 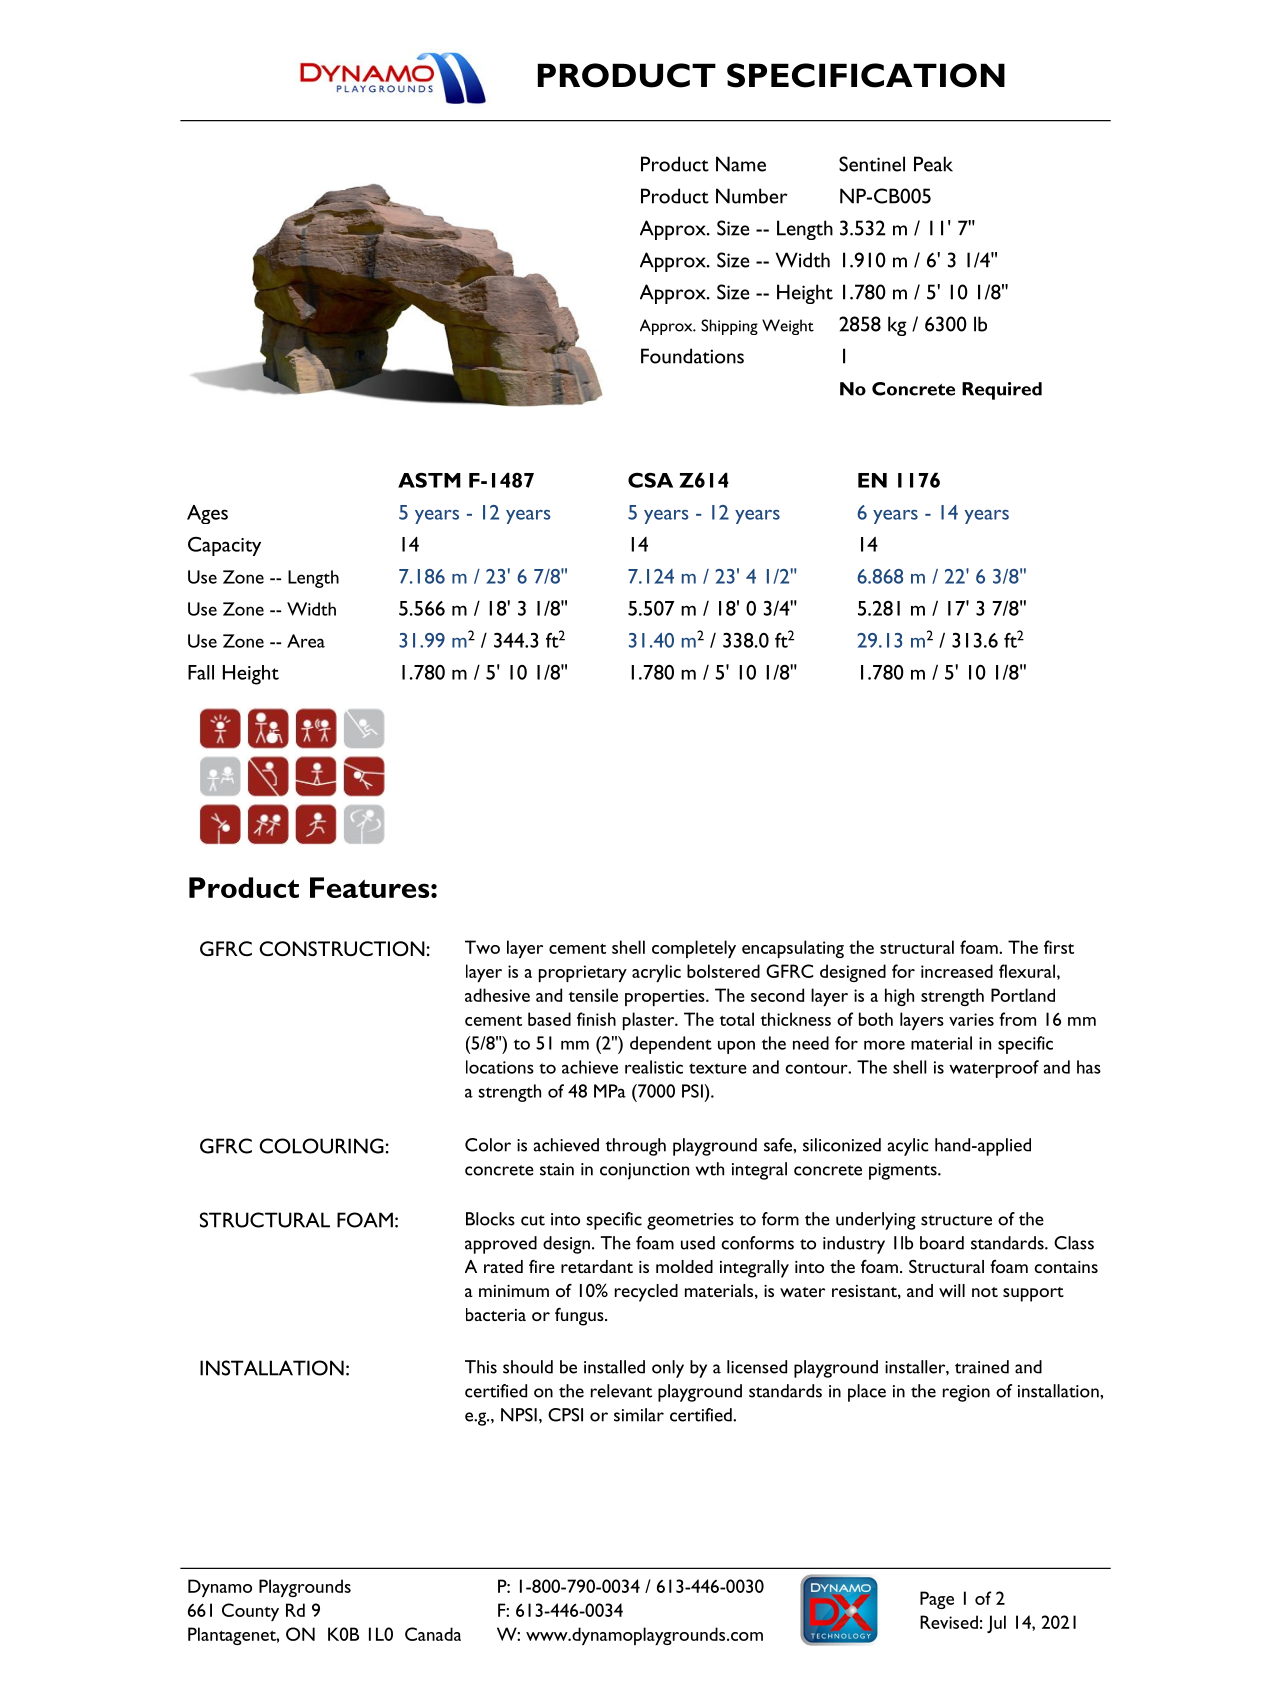 What do you see at coordinates (250, 1612) in the image?
I see `County` at bounding box center [250, 1612].
